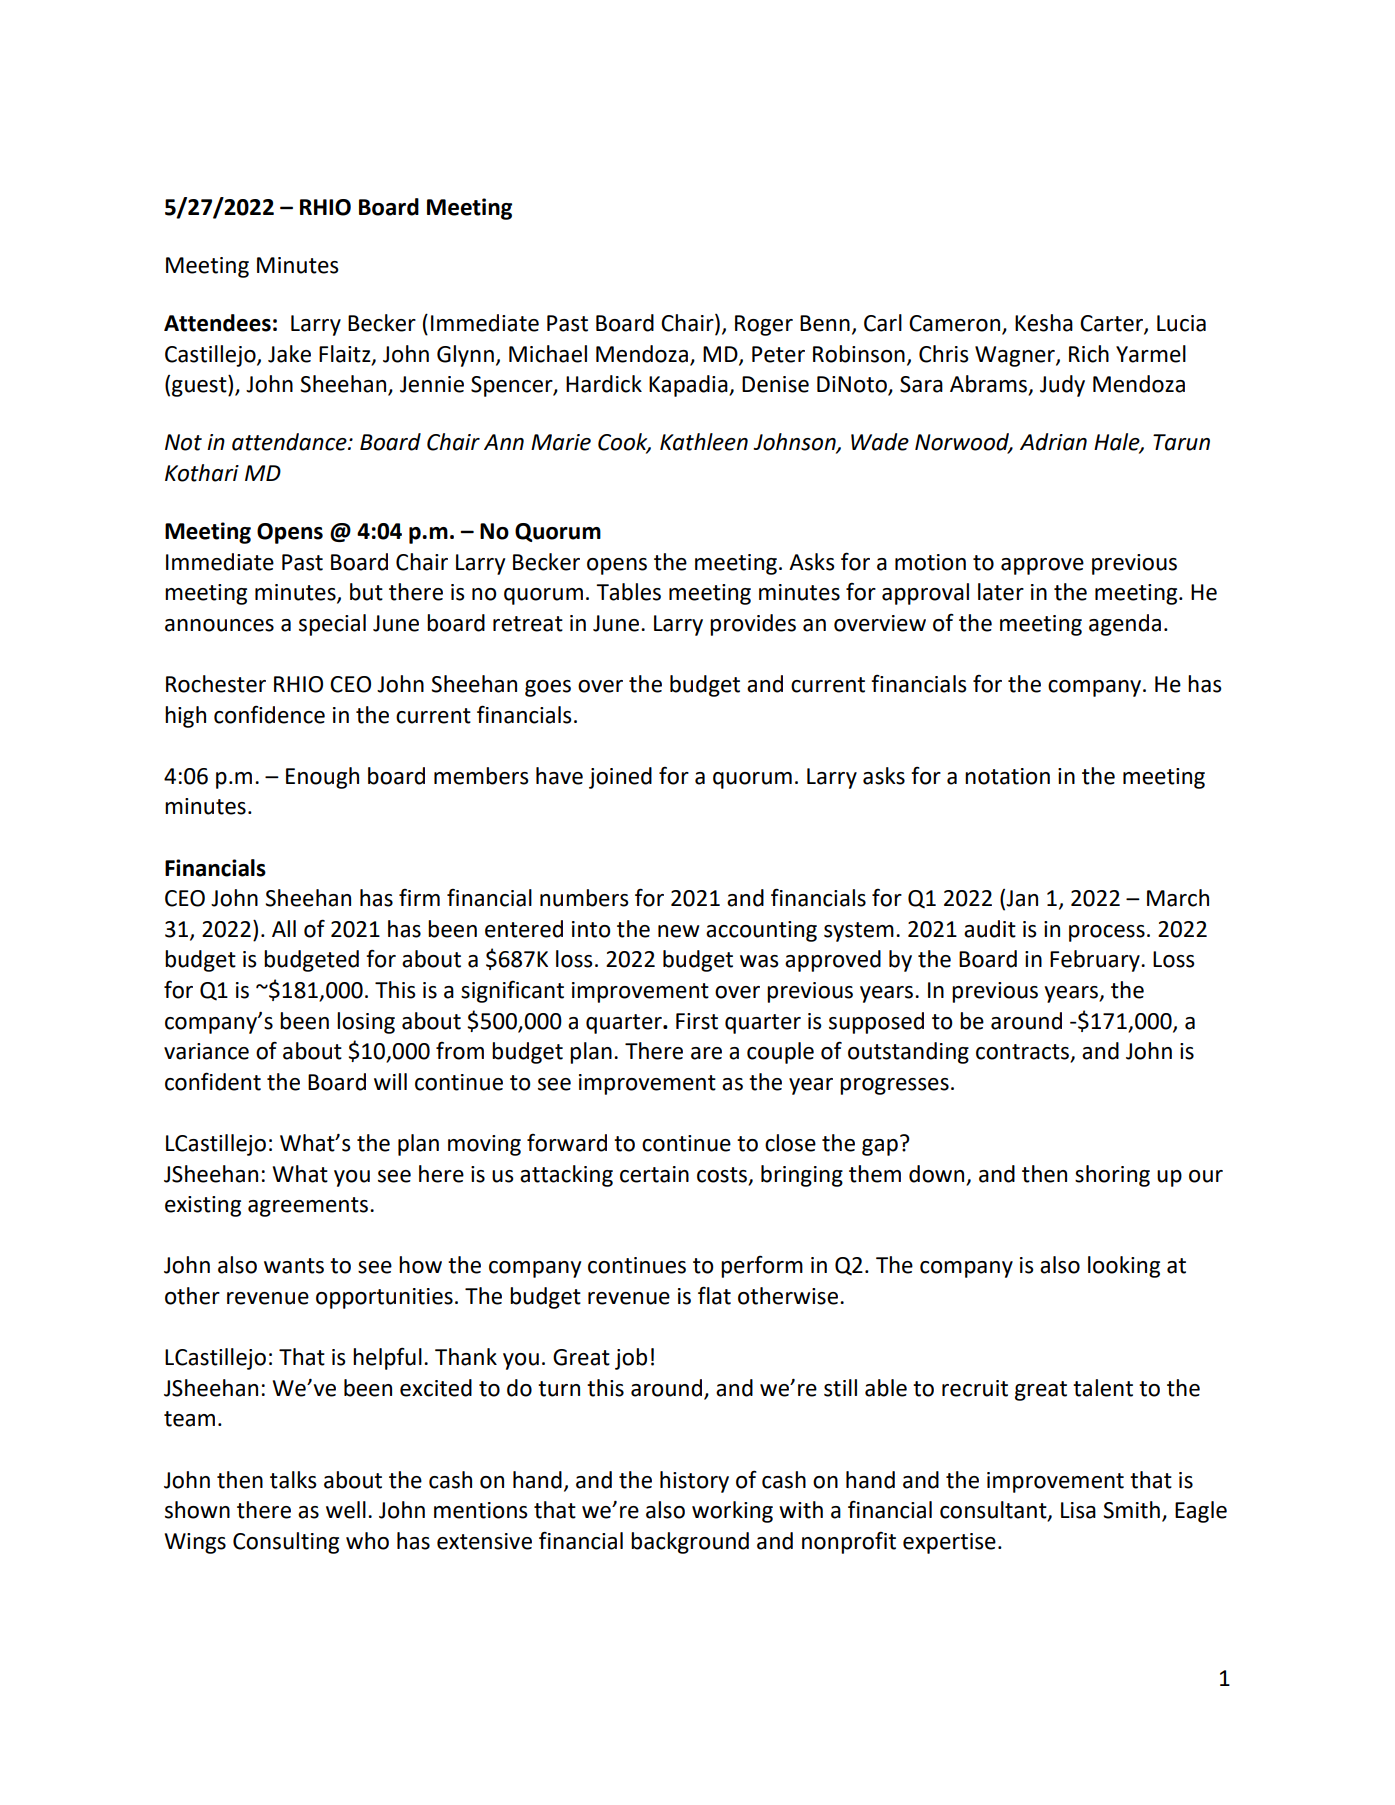 The width and height of the screenshot is (1395, 1805). What do you see at coordinates (346, 1510) in the screenshot?
I see `well` at bounding box center [346, 1510].
